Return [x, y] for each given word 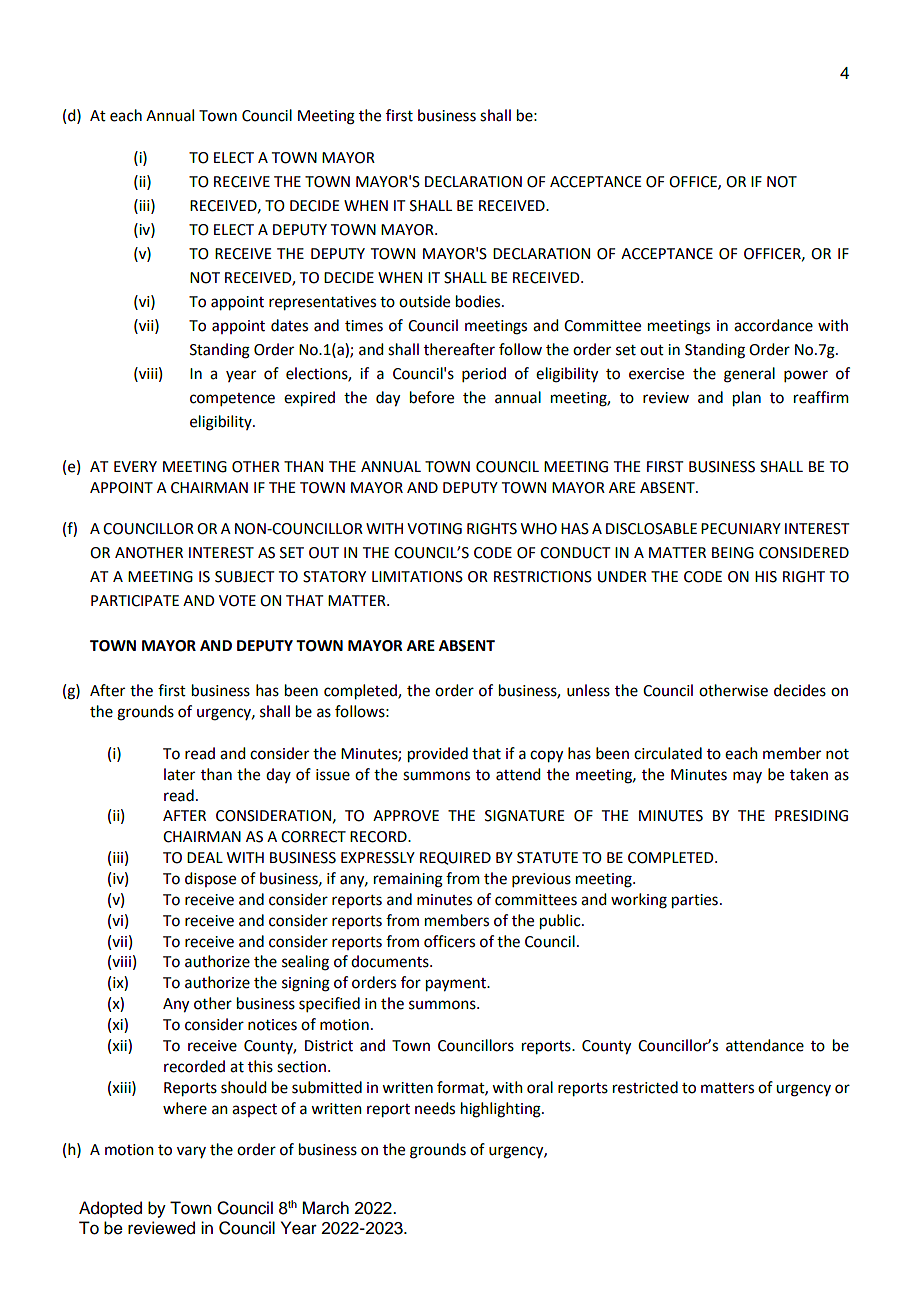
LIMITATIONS [417, 577]
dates [289, 325]
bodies [479, 301]
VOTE [237, 601]
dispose [210, 879]
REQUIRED [455, 858]
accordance [773, 325]
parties [695, 901]
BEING [733, 553]
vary [191, 1152]
